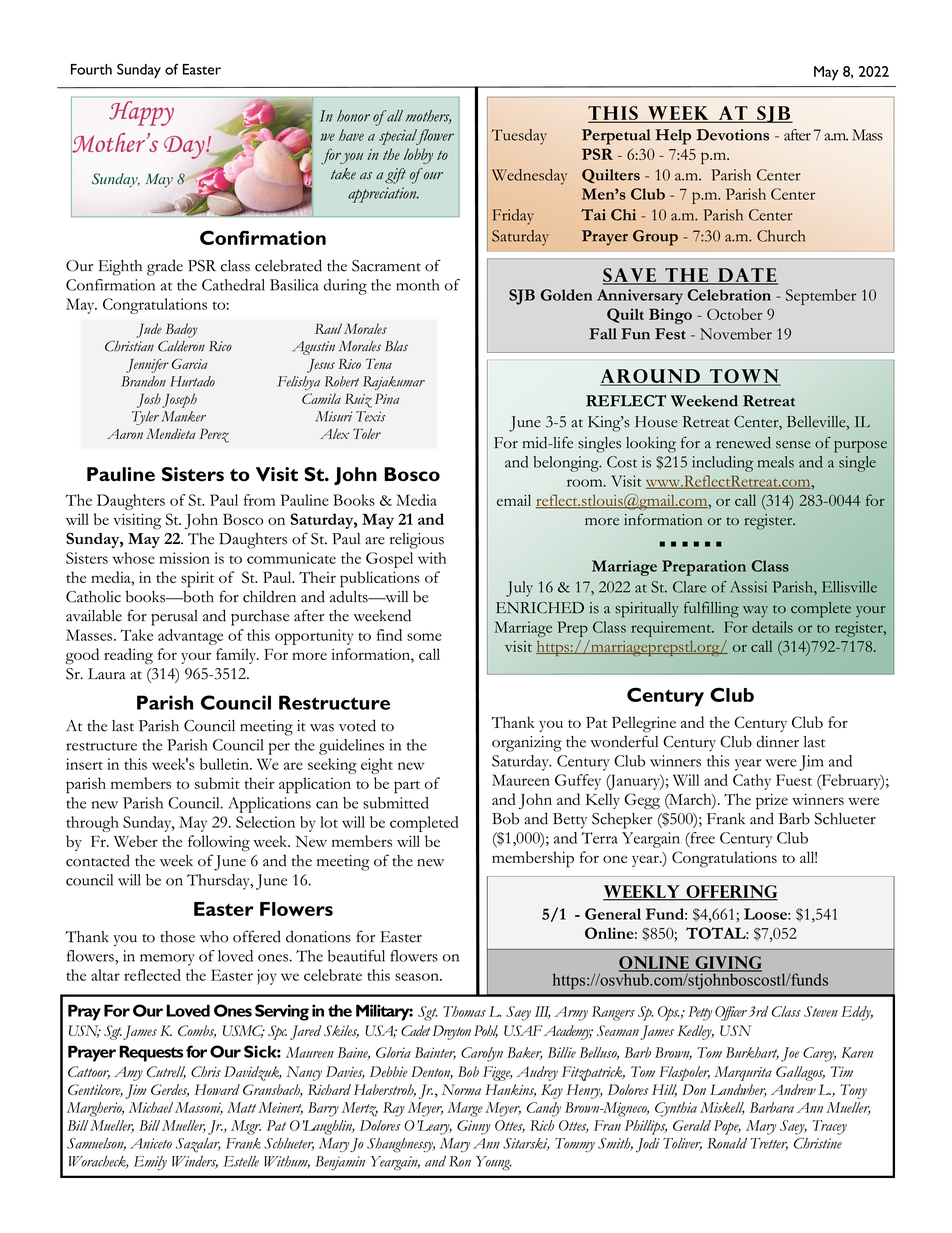 The width and height of the document is (952, 1233). I want to click on Pope, so click(727, 1127).
